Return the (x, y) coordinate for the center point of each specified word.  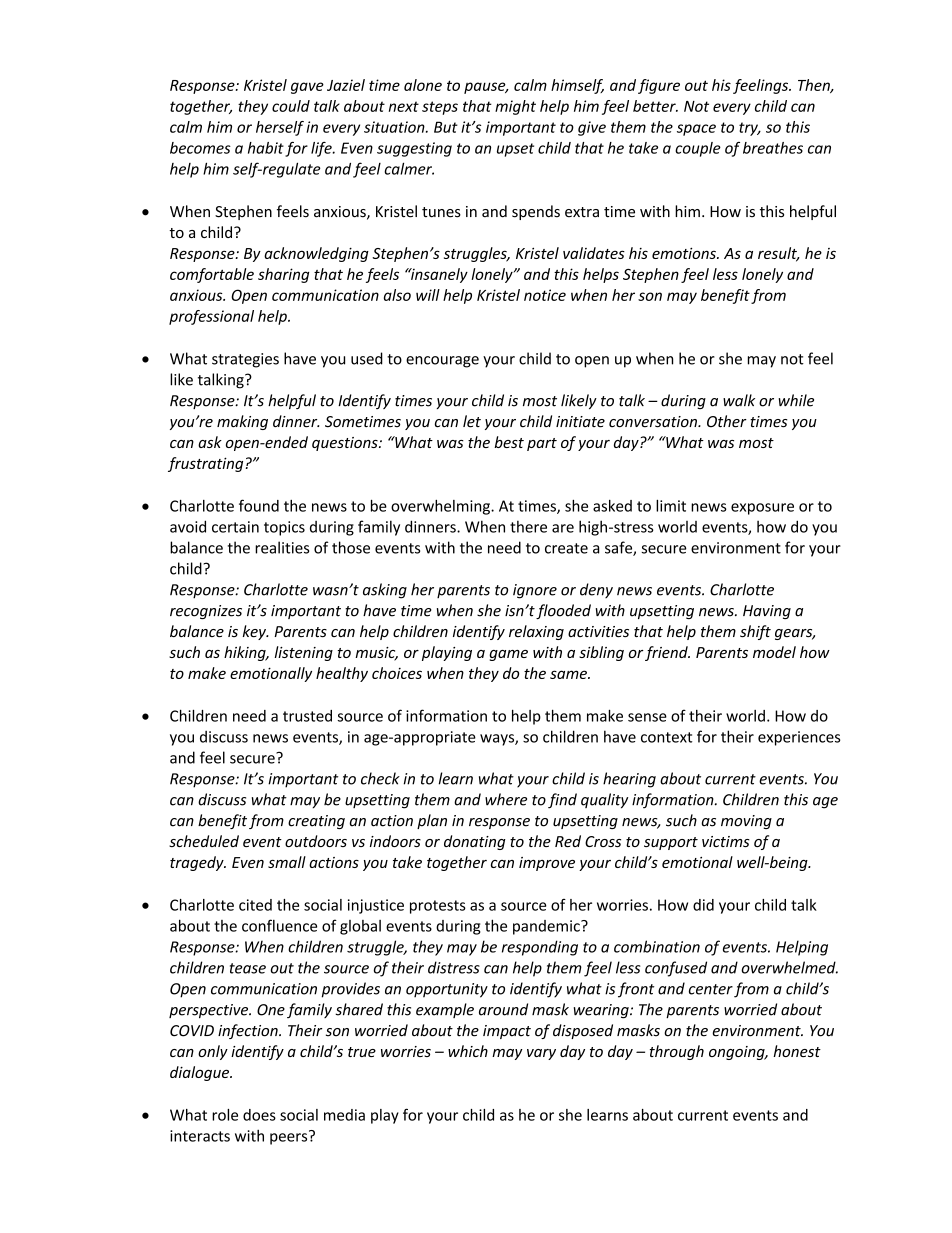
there (528, 526)
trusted (307, 716)
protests (438, 907)
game (508, 655)
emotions (685, 253)
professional (211, 317)
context (667, 737)
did (703, 905)
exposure (762, 509)
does (259, 1115)
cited (255, 905)
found (259, 505)
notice (545, 295)
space (696, 130)
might (515, 107)
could (291, 106)
